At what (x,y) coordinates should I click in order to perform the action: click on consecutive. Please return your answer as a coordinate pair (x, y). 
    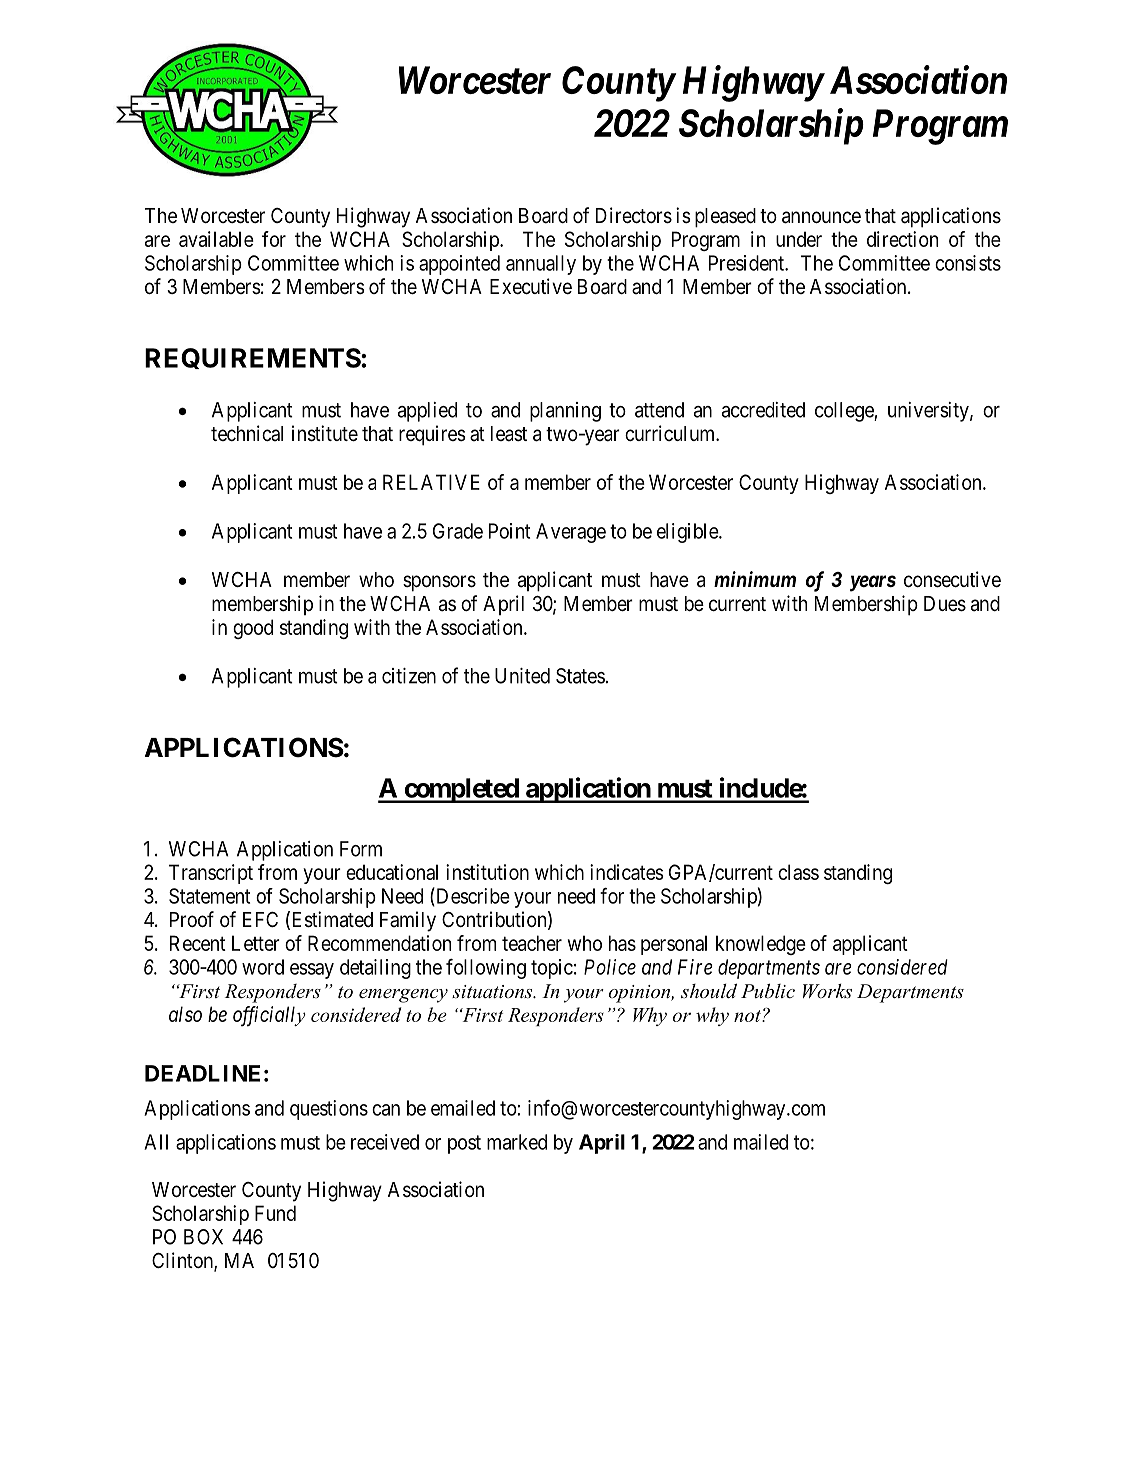
    Looking at the image, I should click on (952, 579).
